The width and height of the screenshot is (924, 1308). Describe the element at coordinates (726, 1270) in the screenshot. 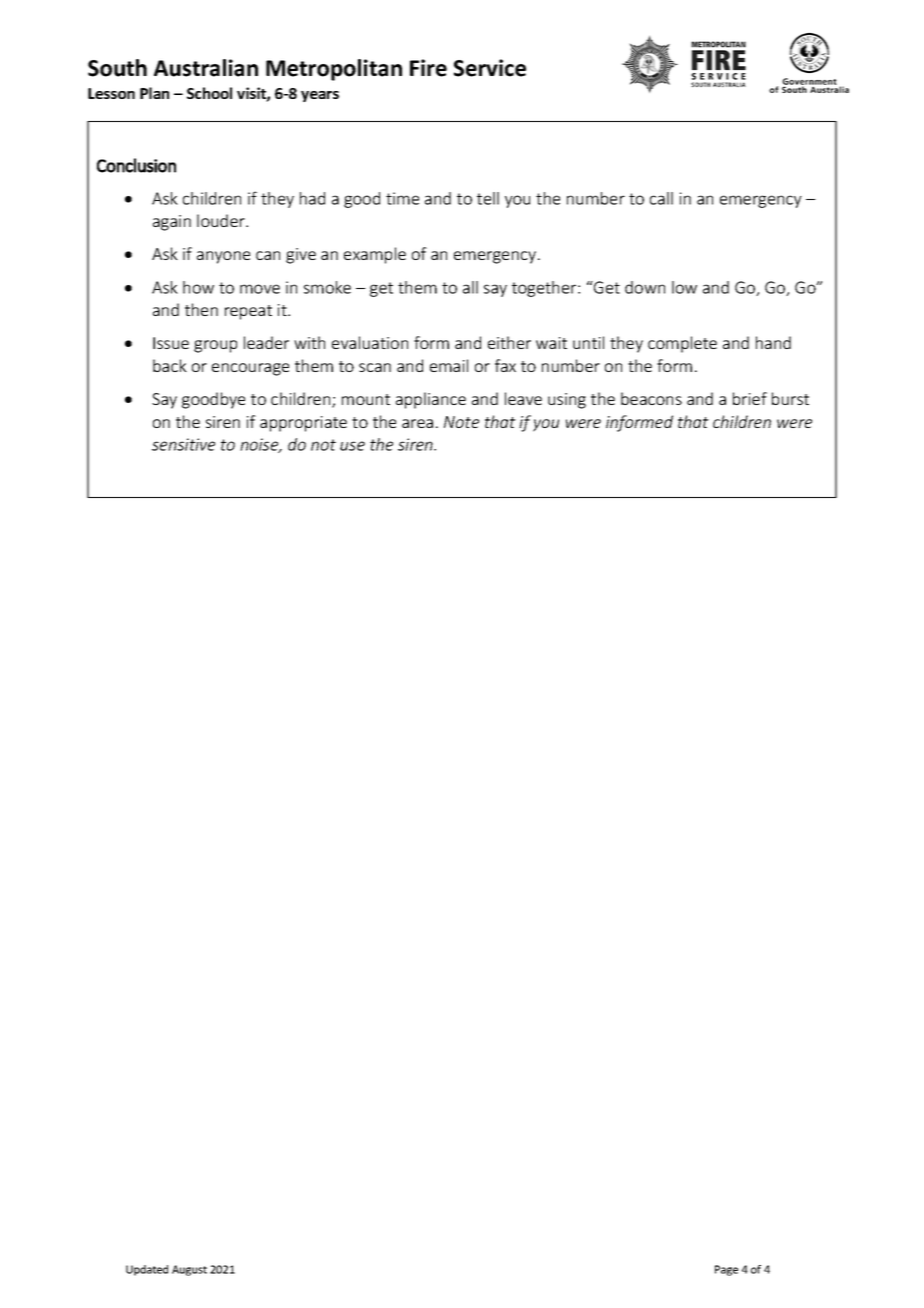

I see `Page` at that location.
